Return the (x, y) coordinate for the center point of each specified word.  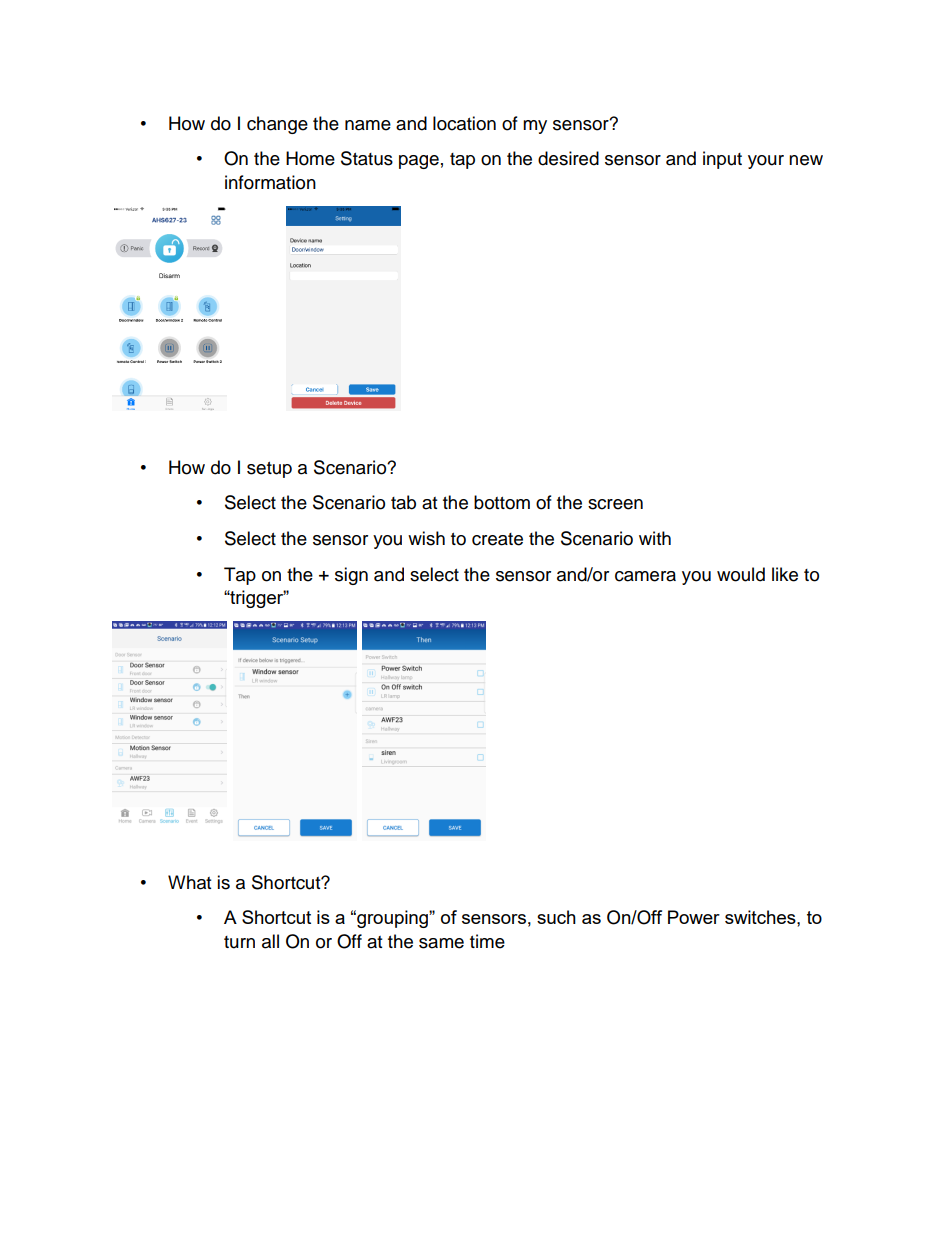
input (722, 160)
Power (694, 917)
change (277, 125)
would (741, 574)
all (270, 941)
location (464, 123)
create (497, 539)
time (487, 941)
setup (269, 470)
